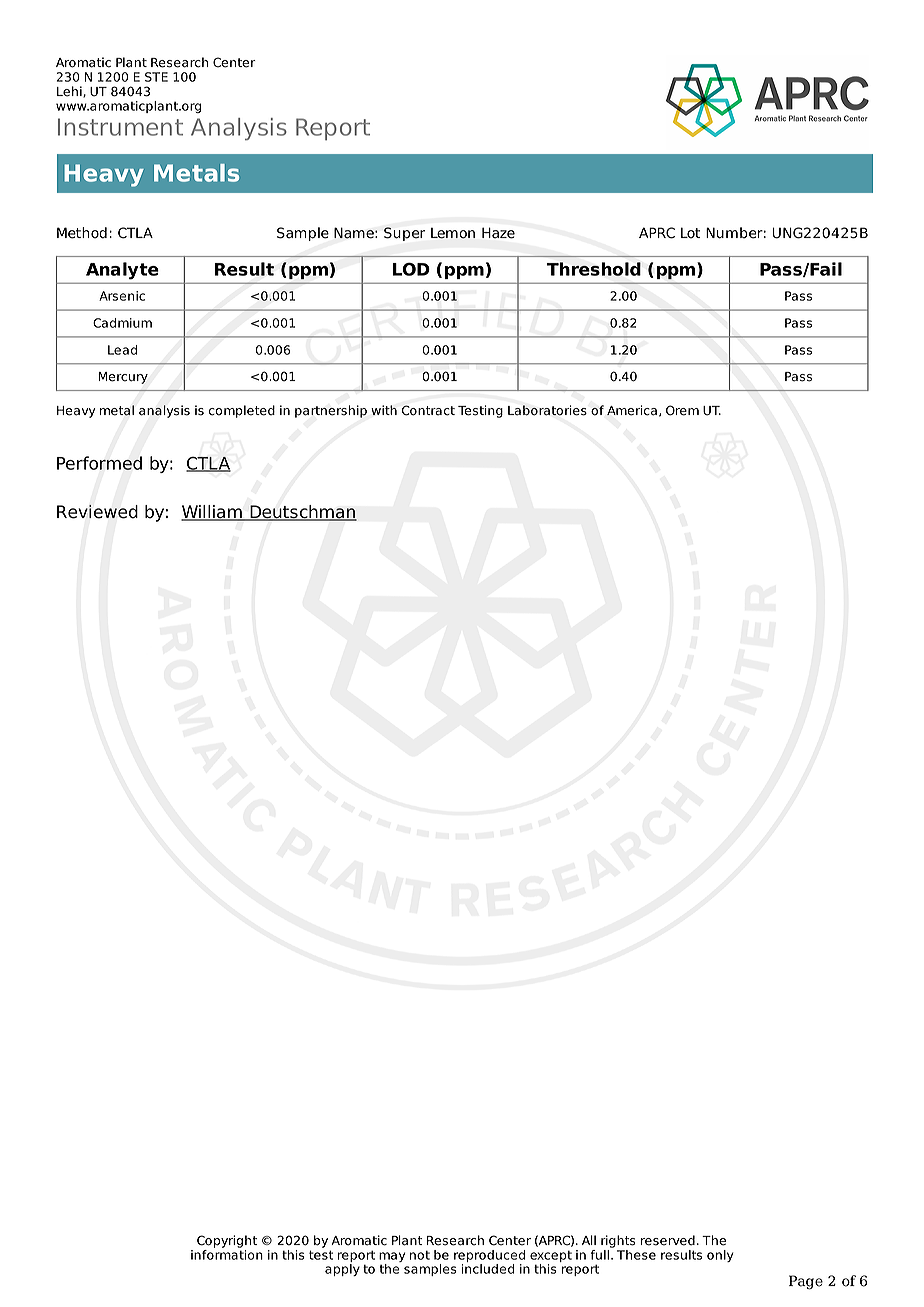 This screenshot has height=1307, width=924. Describe the element at coordinates (632, 410) in the screenshot. I see `America` at that location.
